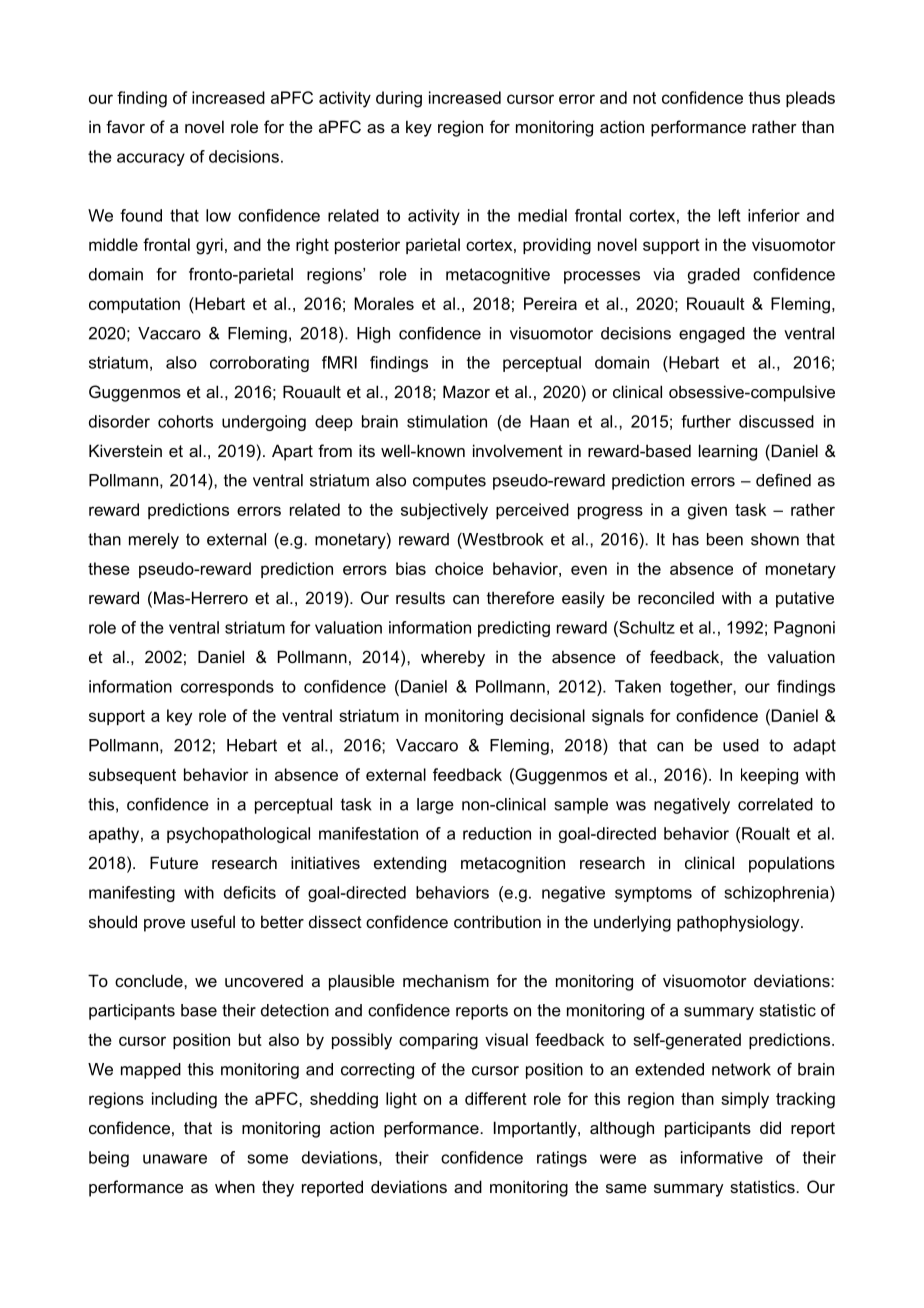 This screenshot has height=1308, width=924. I want to click on informative, so click(722, 1157).
